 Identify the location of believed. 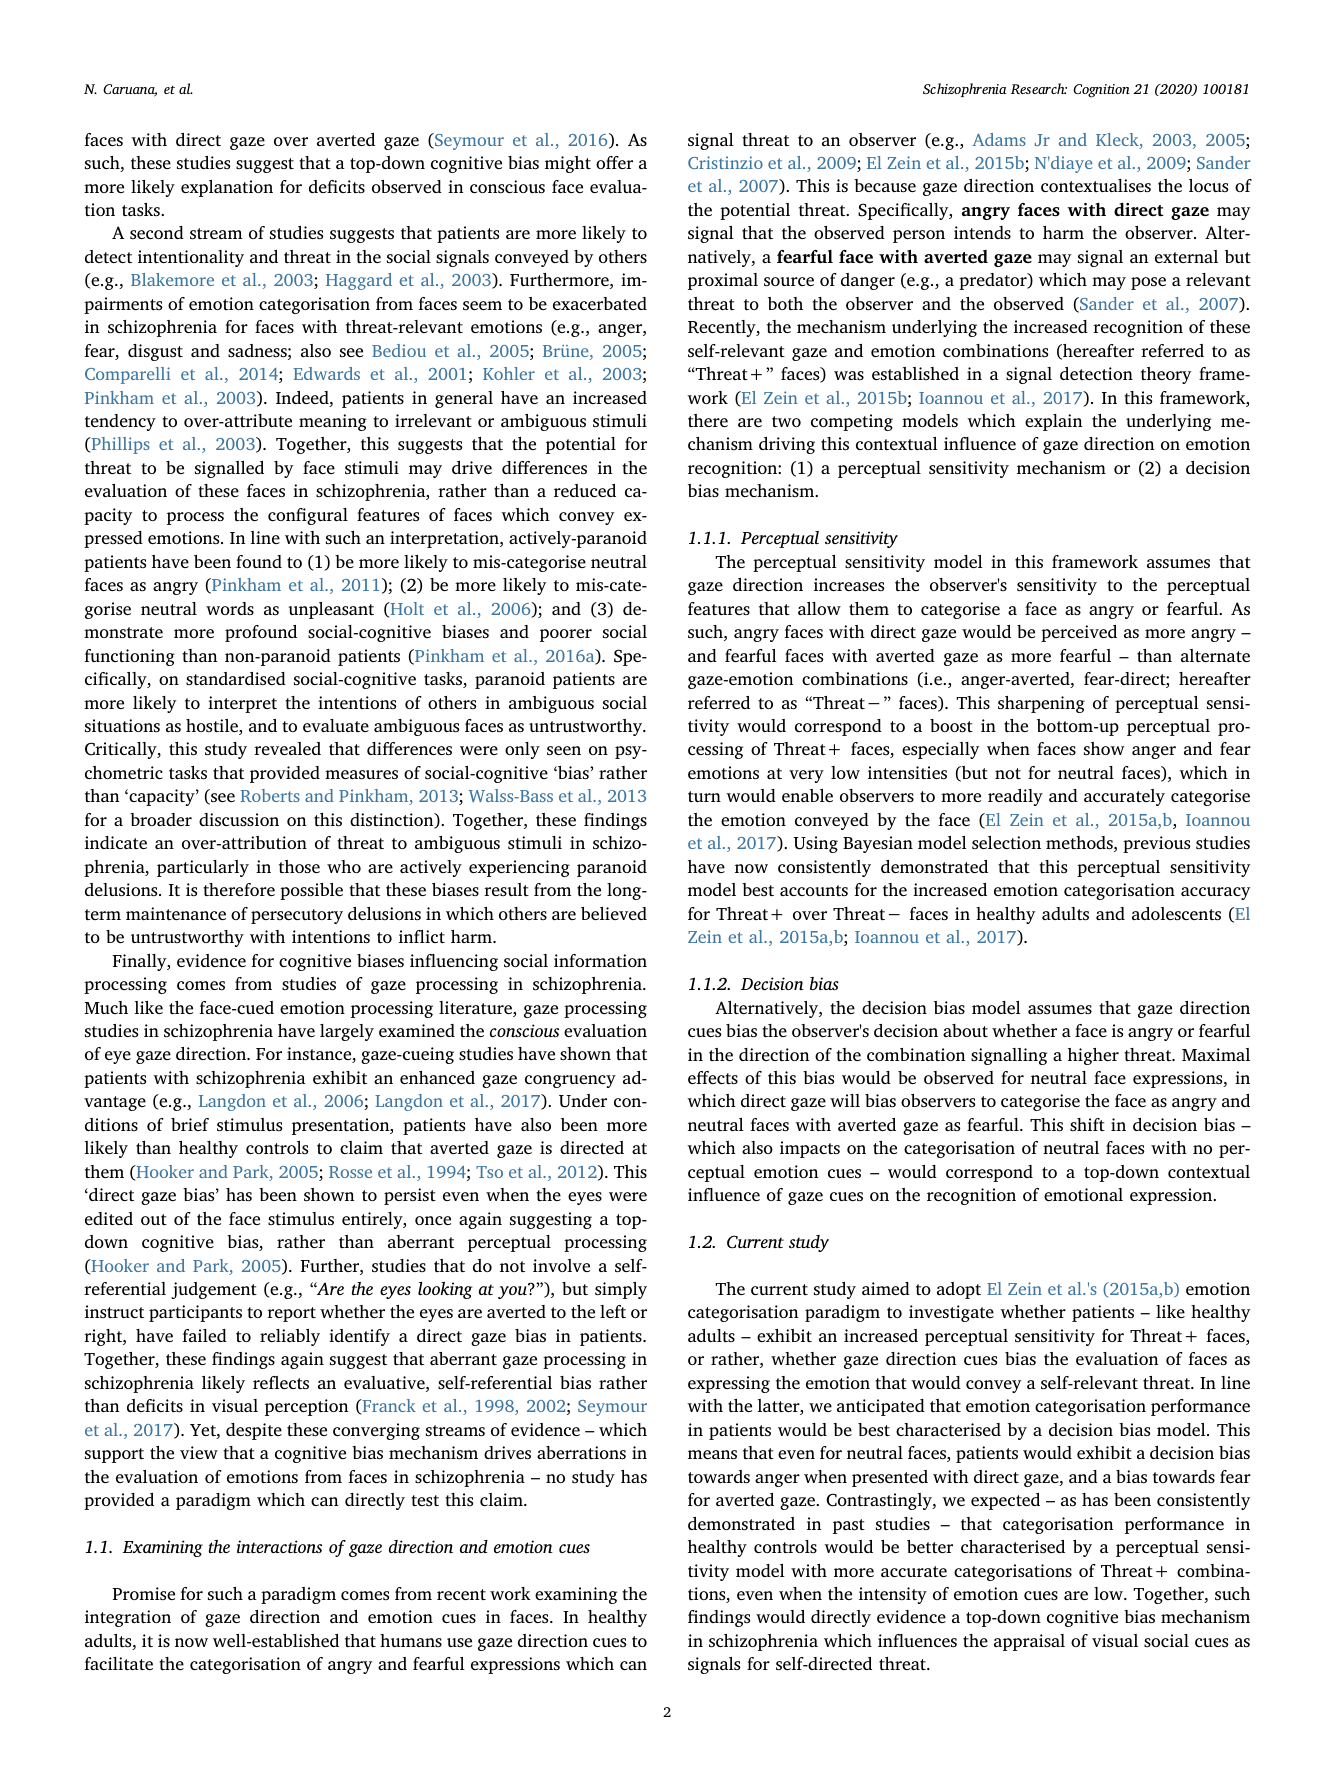
(614, 913).
